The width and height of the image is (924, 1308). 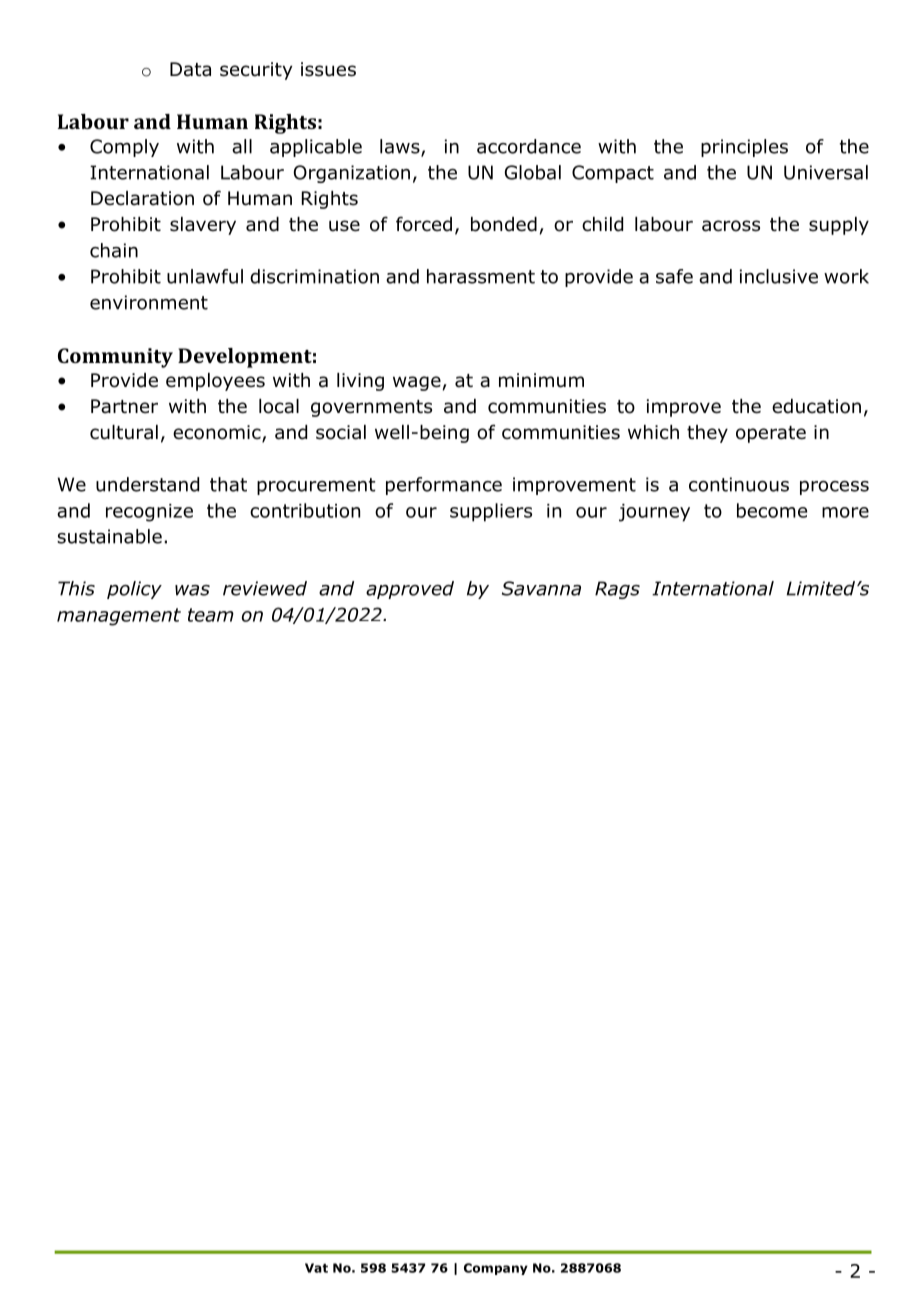 I want to click on employees, so click(x=215, y=382).
